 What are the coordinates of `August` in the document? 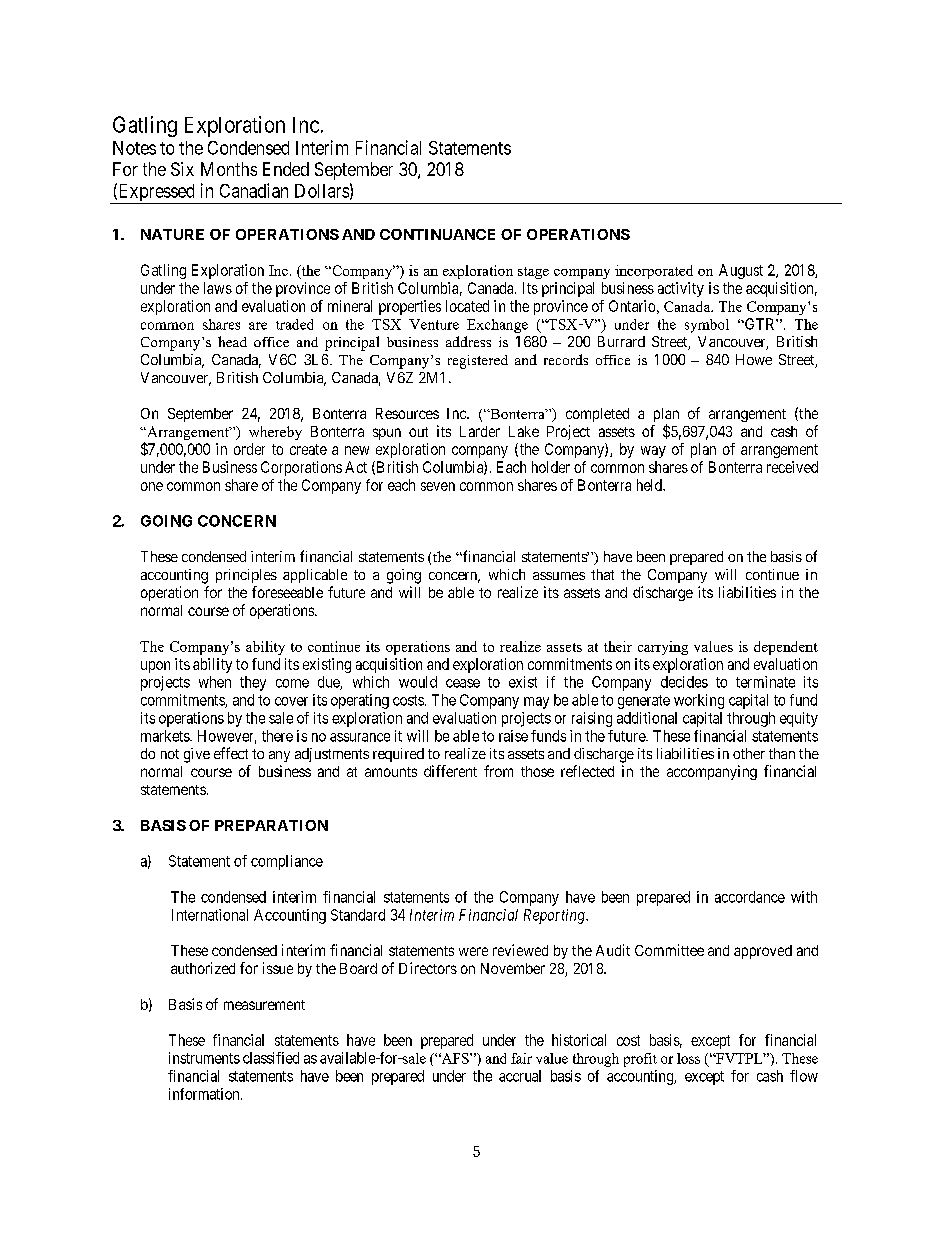 It's located at (741, 271).
